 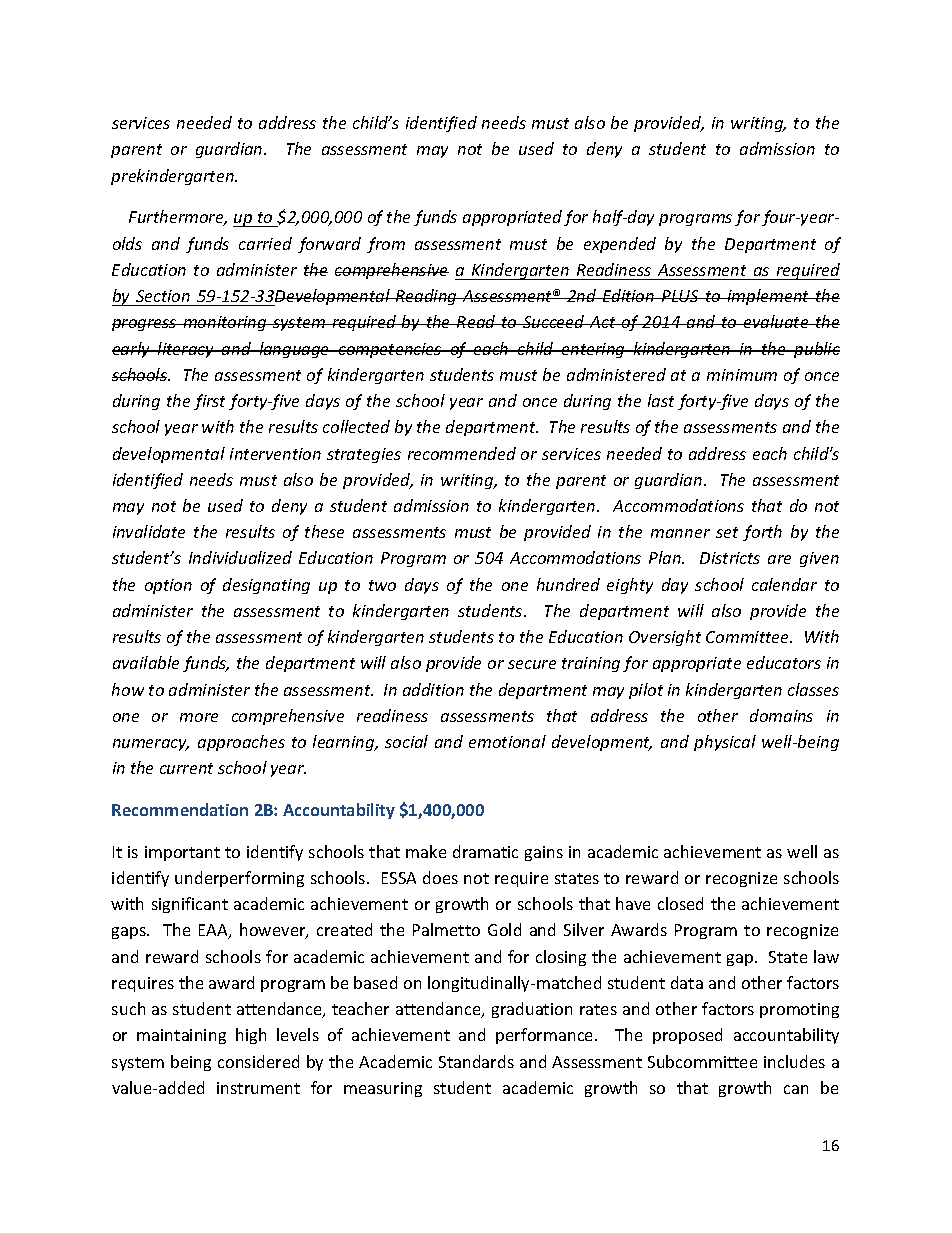 I want to click on dramatic, so click(x=485, y=851).
